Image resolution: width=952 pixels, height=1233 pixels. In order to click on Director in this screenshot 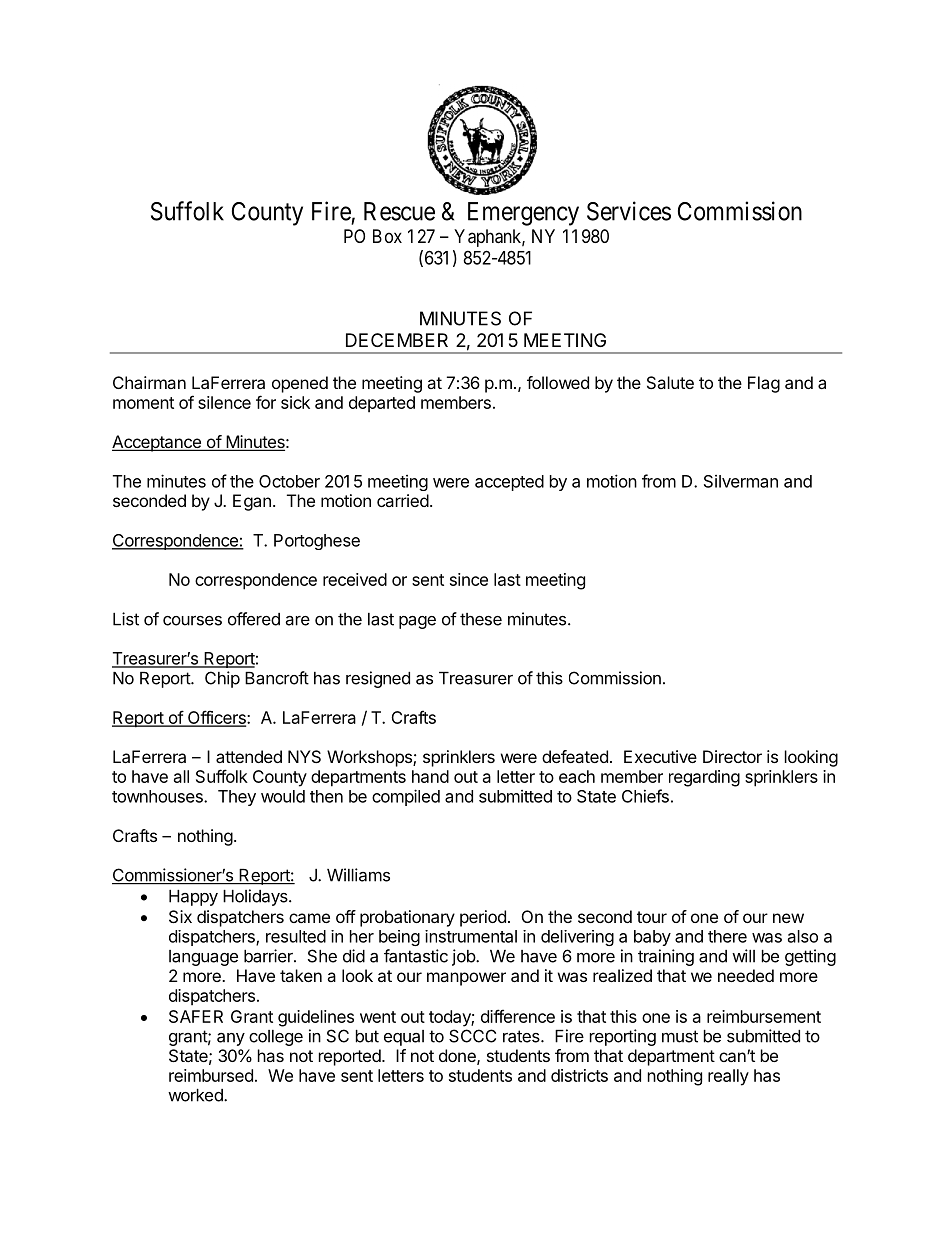, I will do `click(732, 756)`.
